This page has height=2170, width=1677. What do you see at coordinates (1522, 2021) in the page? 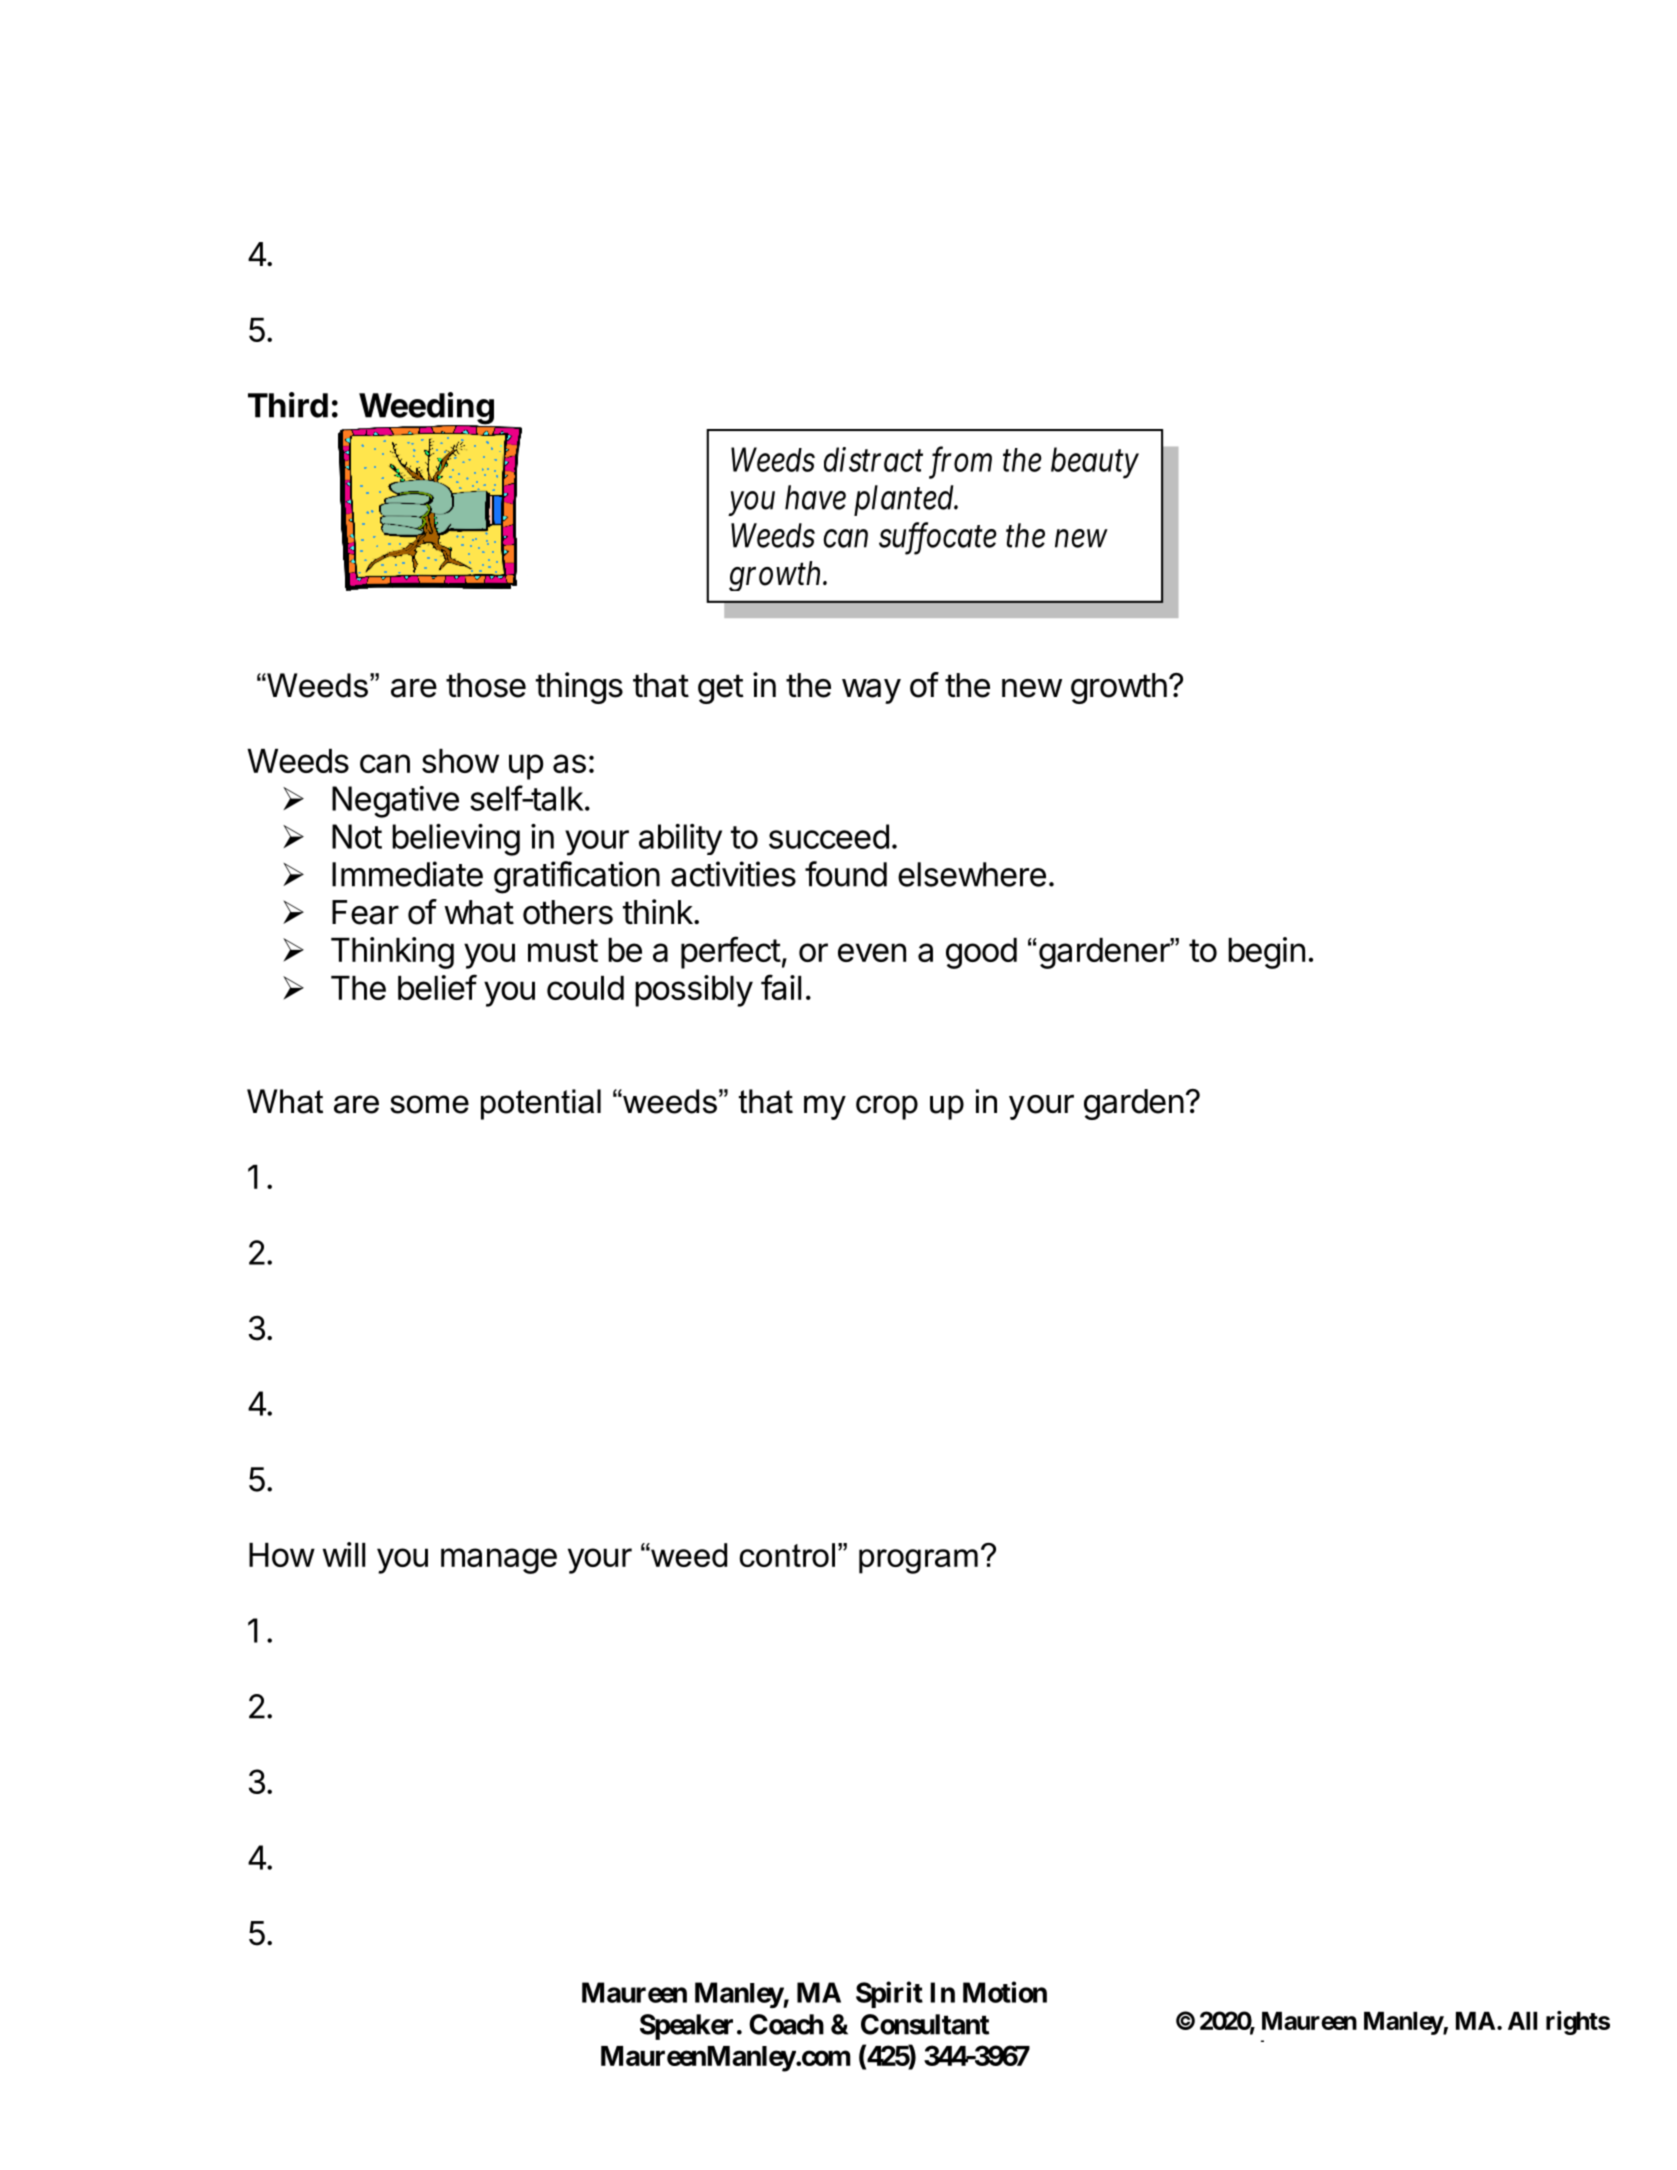
I see `All` at bounding box center [1522, 2021].
